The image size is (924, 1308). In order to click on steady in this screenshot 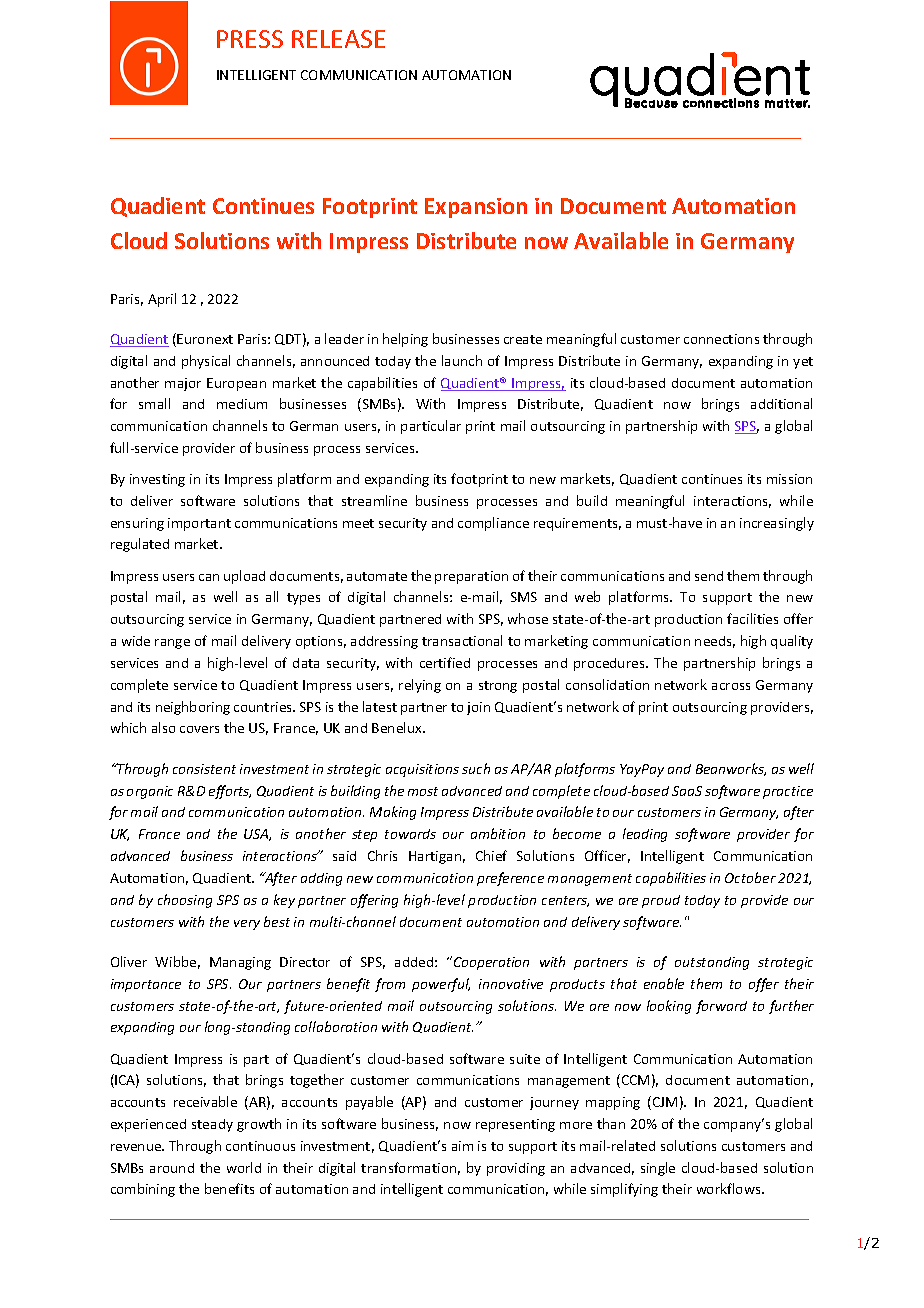, I will do `click(212, 1125)`.
